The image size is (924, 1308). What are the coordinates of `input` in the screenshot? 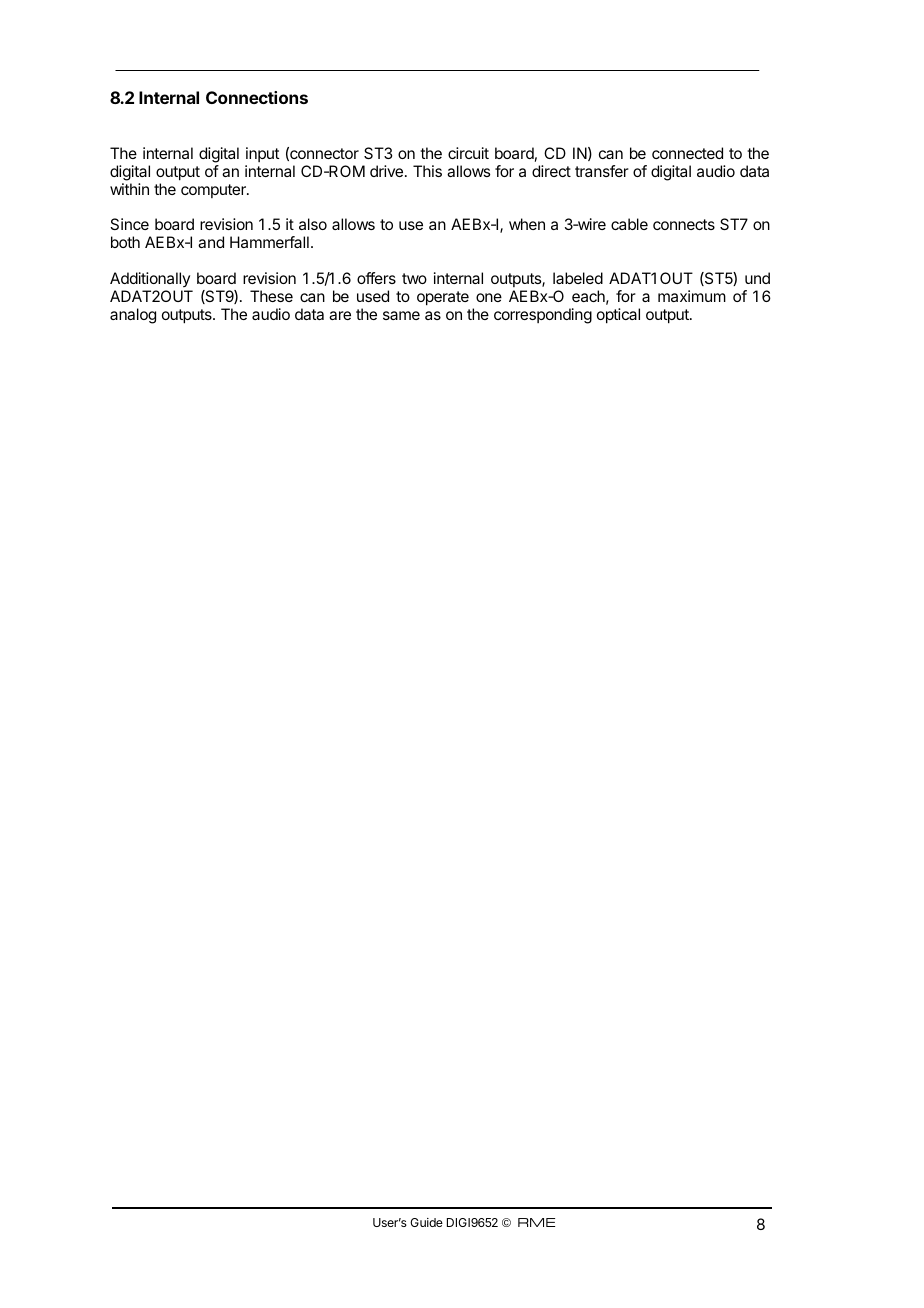 It's located at (263, 154).
